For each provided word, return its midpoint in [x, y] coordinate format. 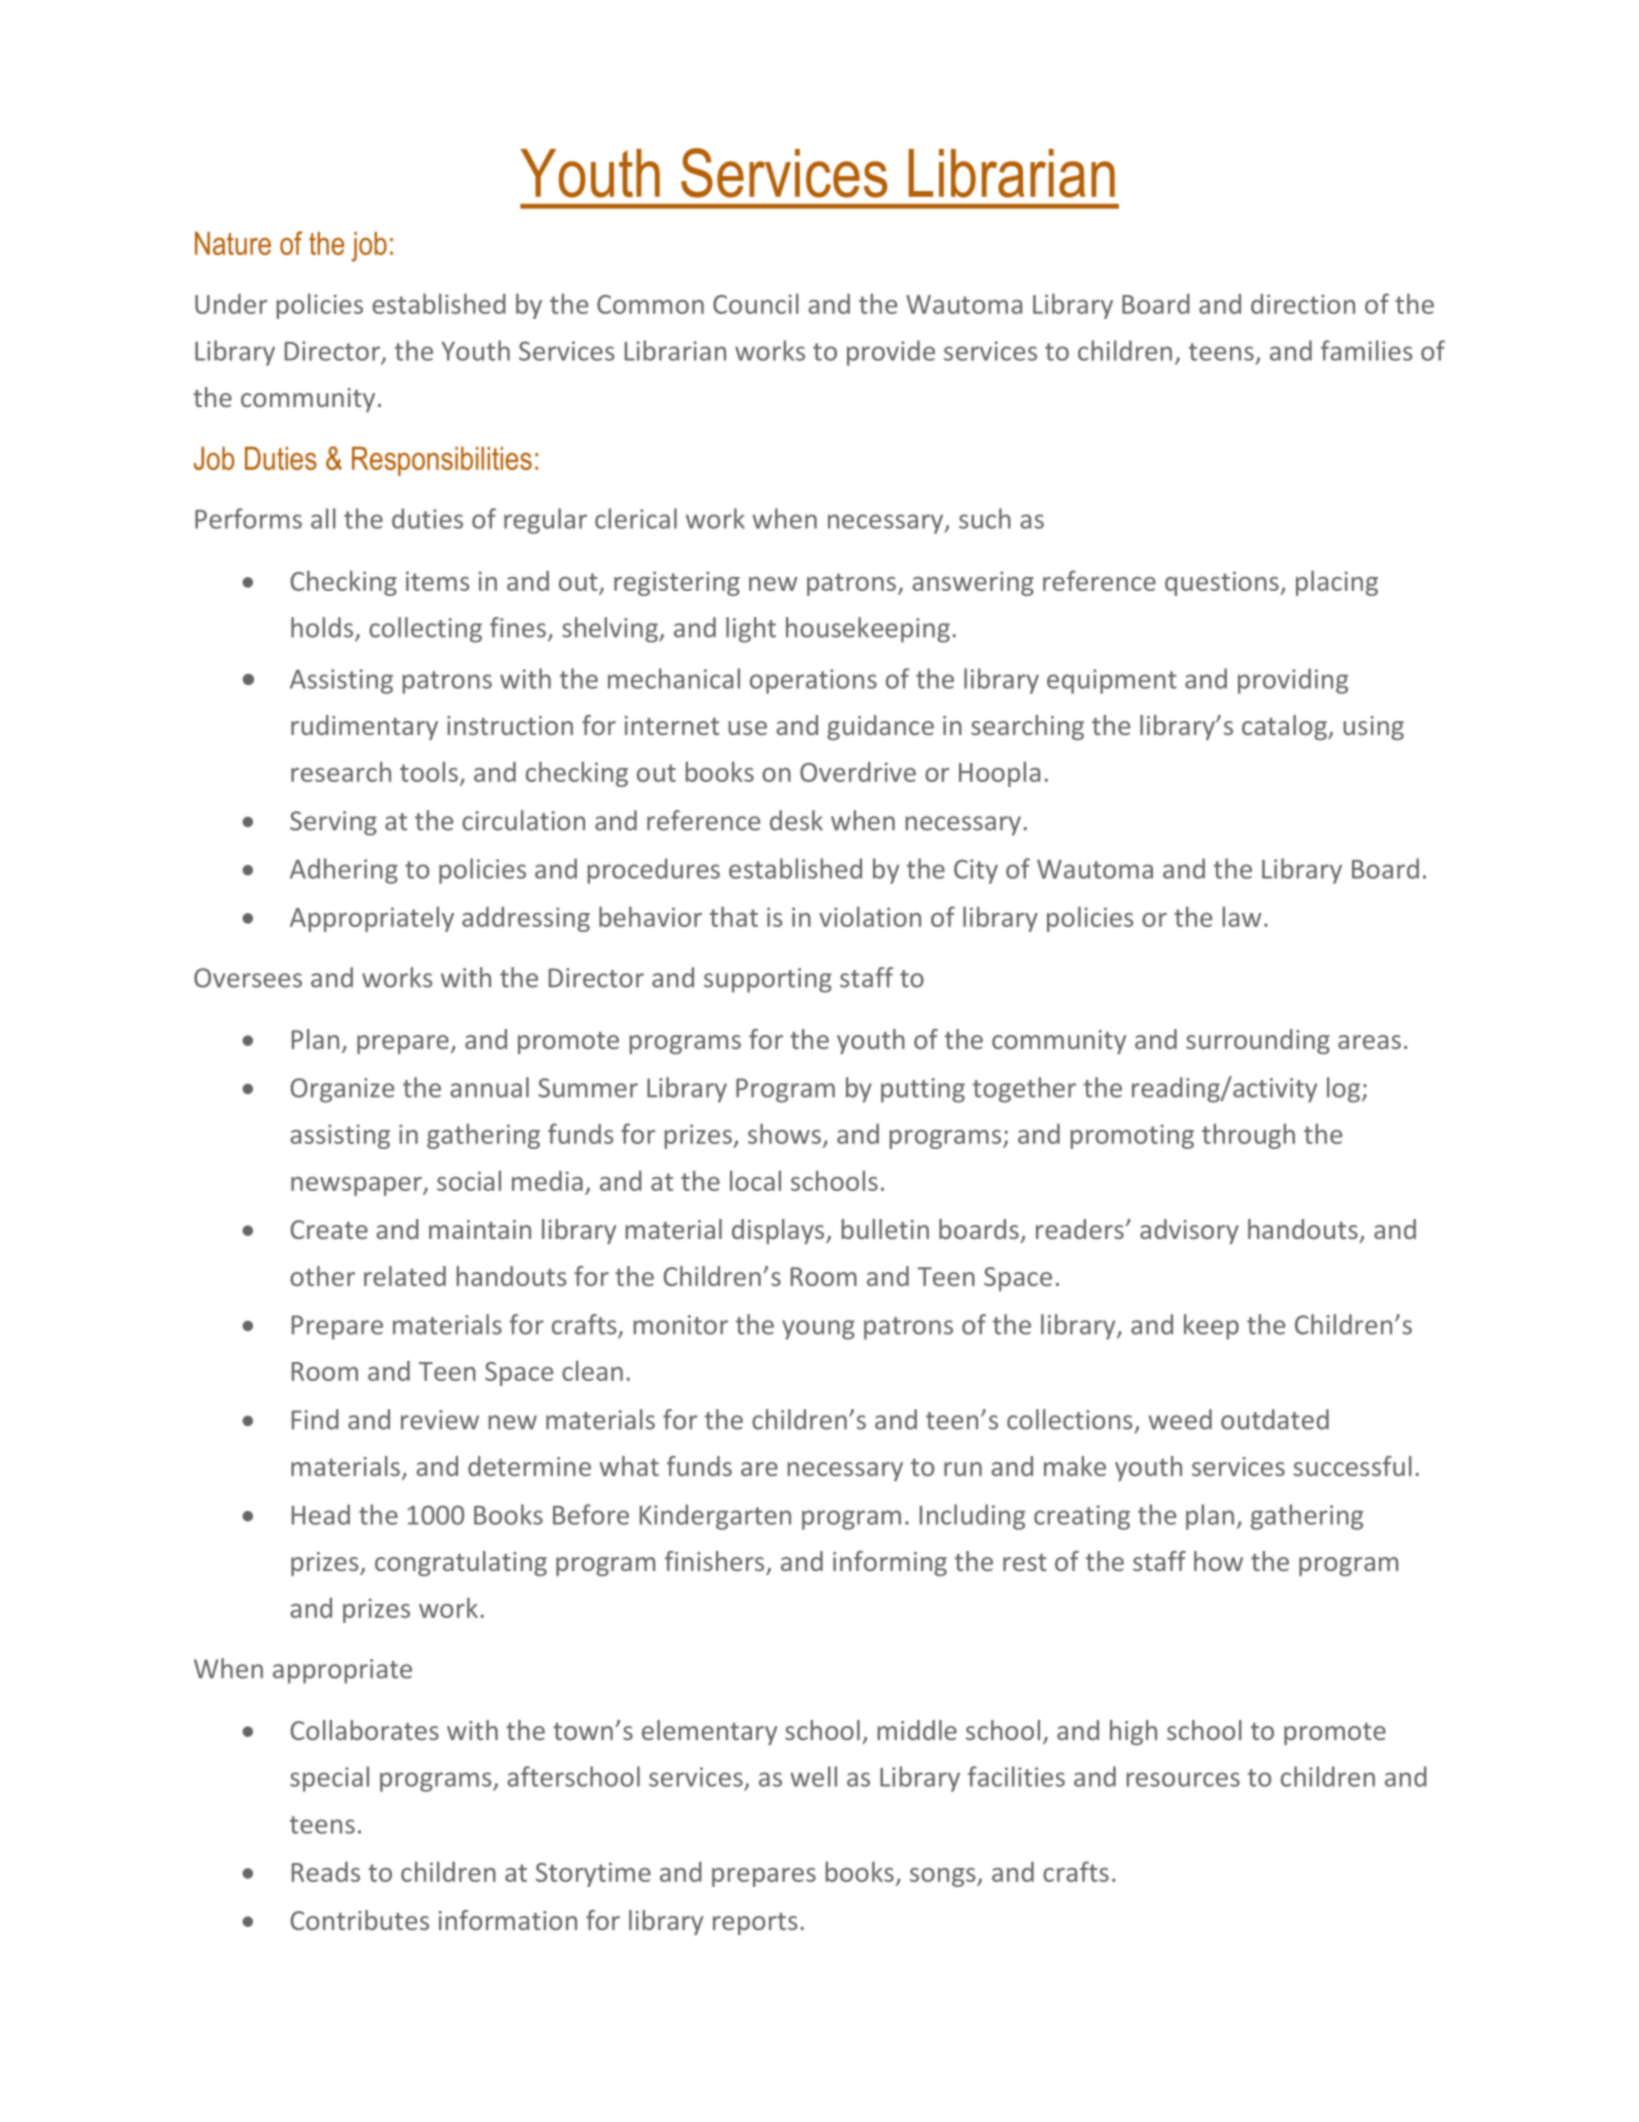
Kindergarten [715, 1517]
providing [1293, 681]
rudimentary [364, 727]
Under [231, 304]
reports [755, 1924]
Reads [326, 1872]
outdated [1275, 1419]
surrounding [1258, 1041]
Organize [342, 1090]
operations [813, 681]
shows [784, 1133]
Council [756, 303]
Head [321, 1514]
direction [1303, 304]
